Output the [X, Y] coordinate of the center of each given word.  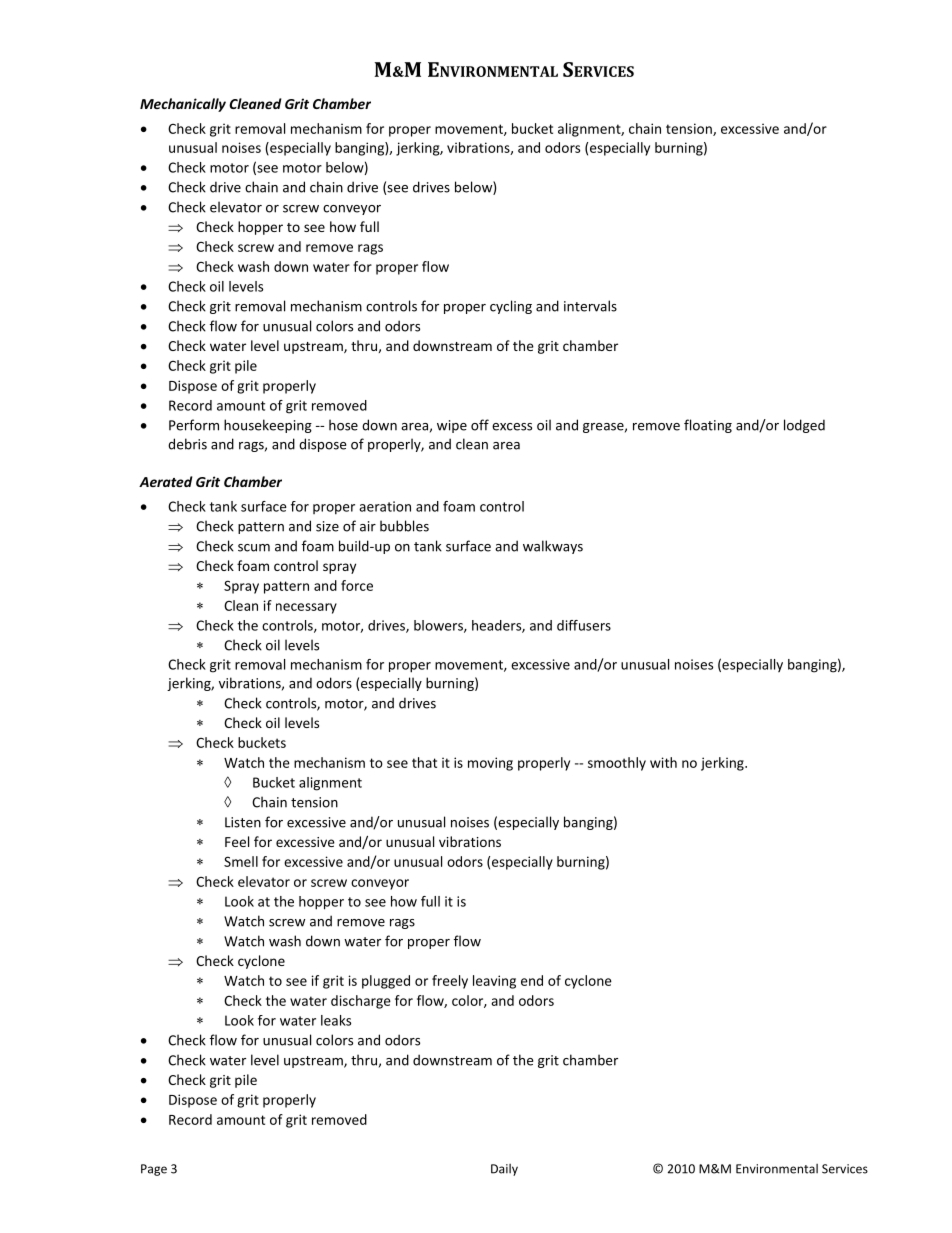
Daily [504, 1170]
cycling [511, 307]
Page [154, 1170]
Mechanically [183, 105]
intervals [590, 306]
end [532, 980]
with [663, 762]
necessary [306, 608]
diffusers [584, 625]
